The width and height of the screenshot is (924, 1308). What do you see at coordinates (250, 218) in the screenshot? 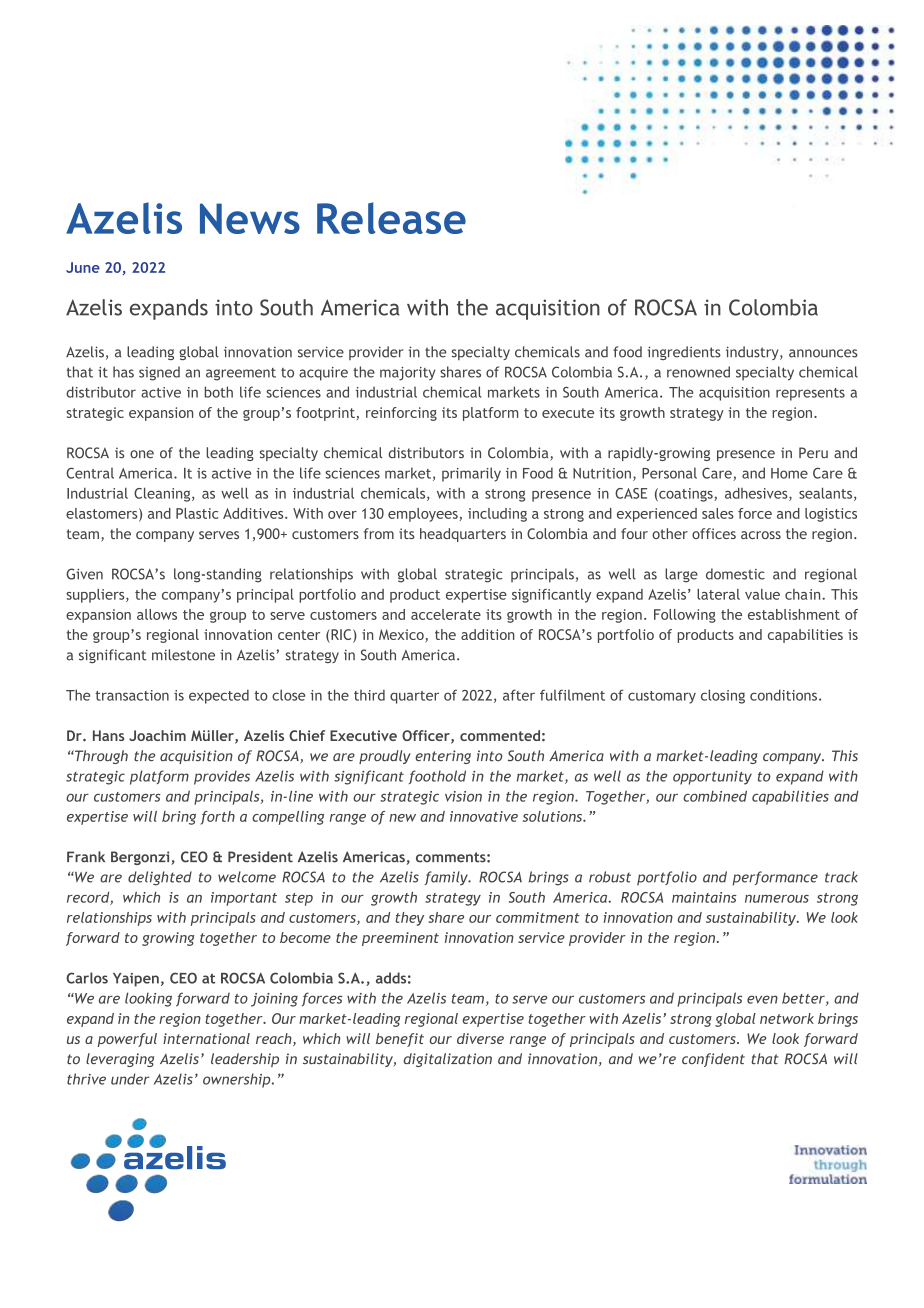
I see `News` at bounding box center [250, 218].
